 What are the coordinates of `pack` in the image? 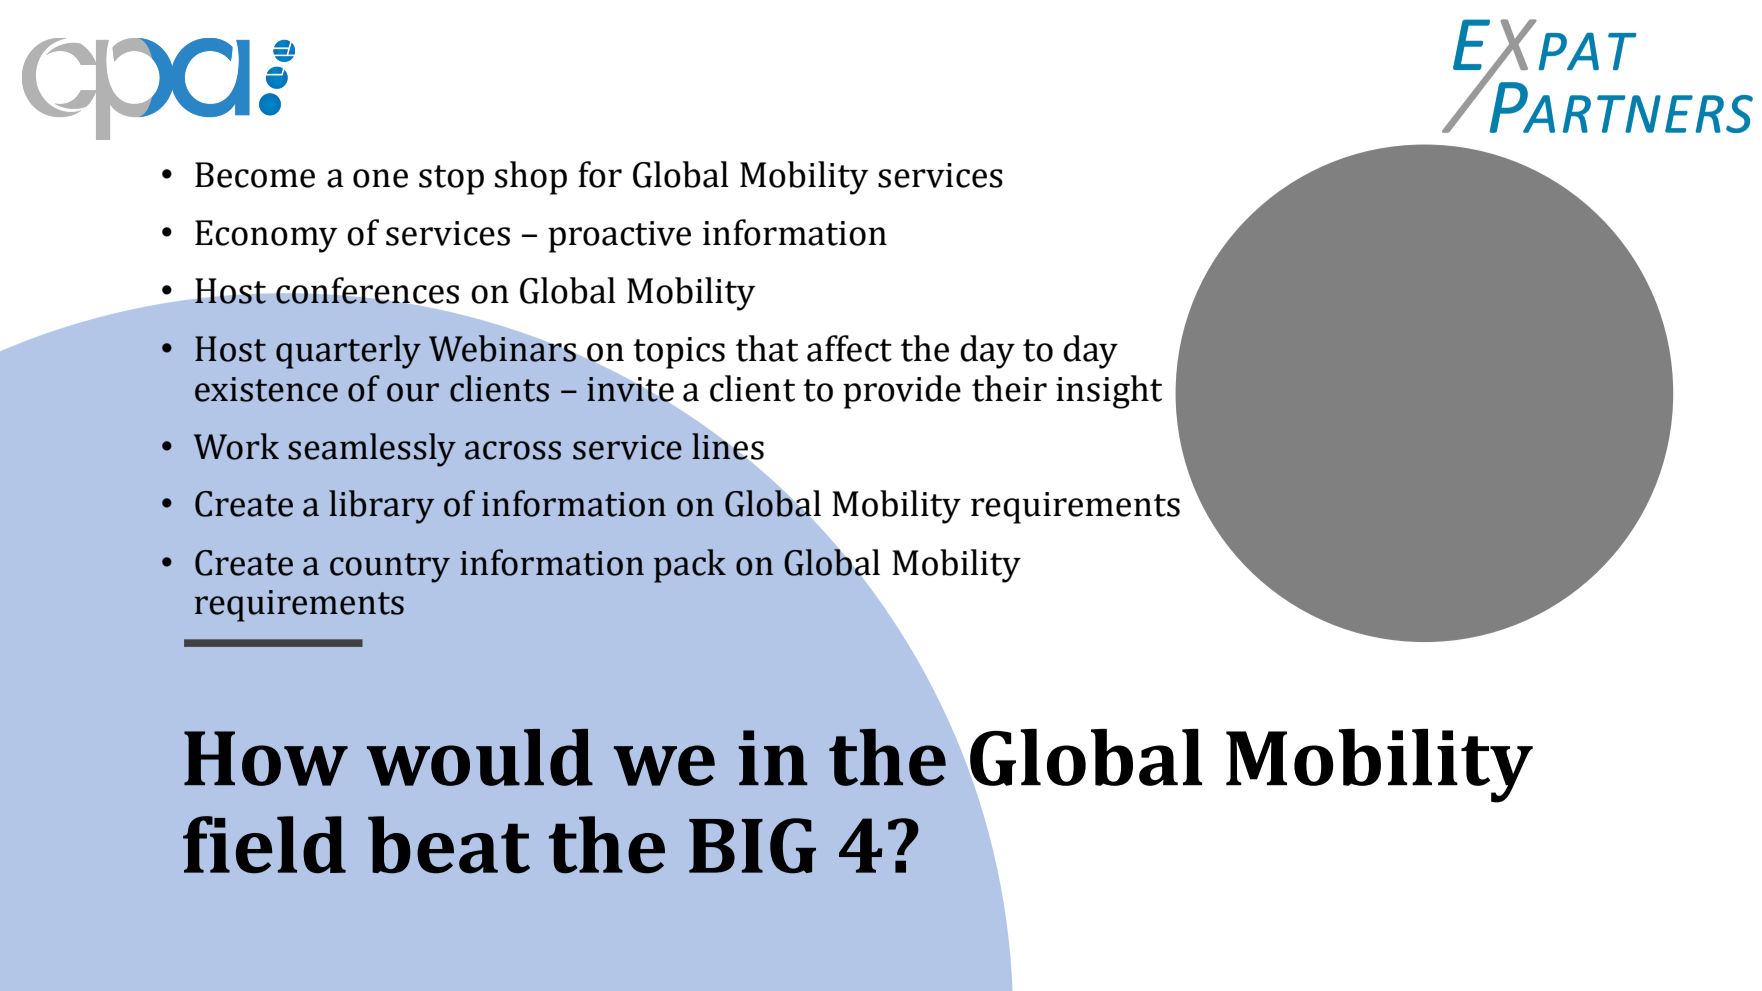 It's located at (690, 566).
